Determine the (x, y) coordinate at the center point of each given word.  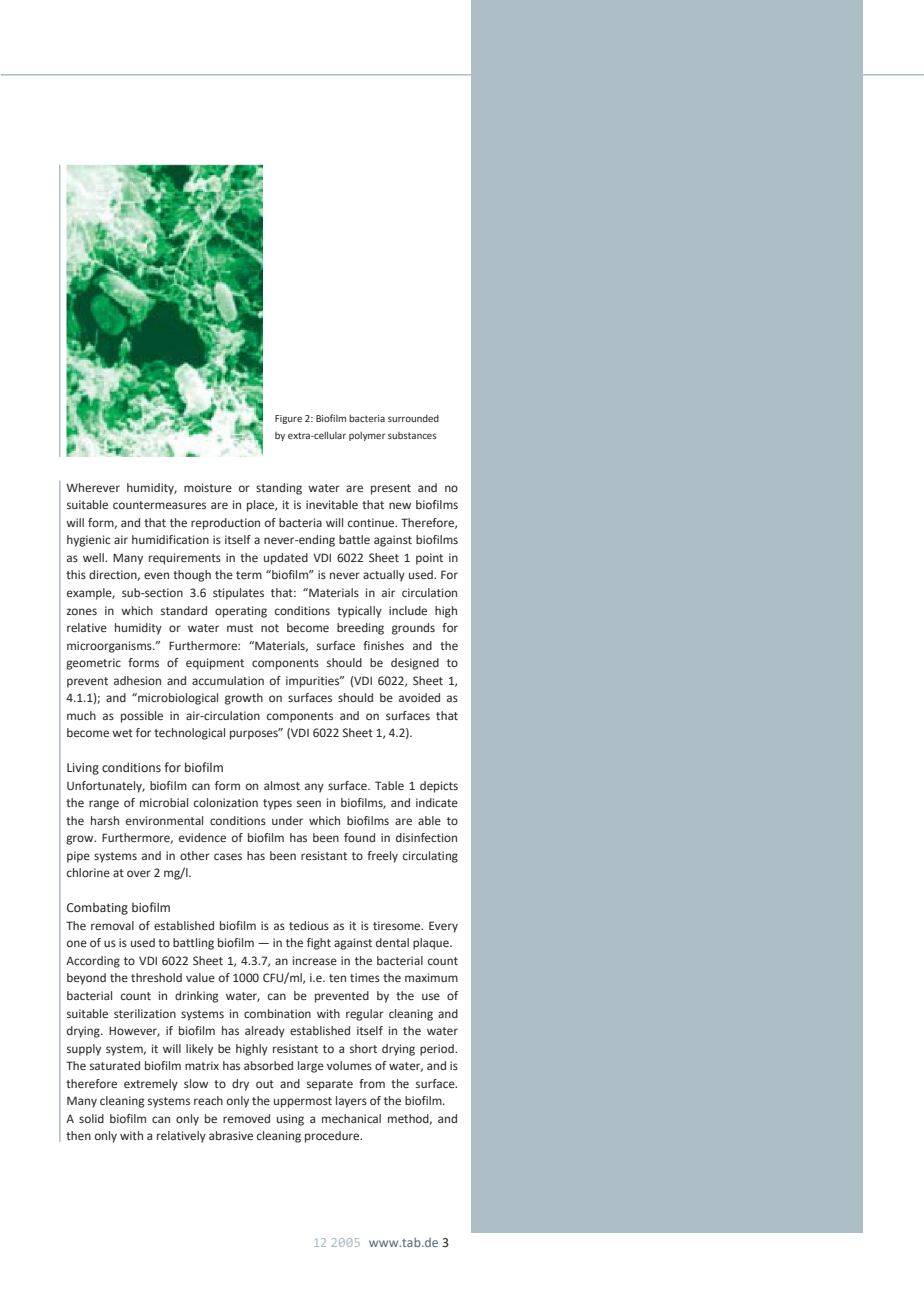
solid (91, 1118)
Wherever (93, 487)
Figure (288, 419)
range (104, 805)
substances (412, 435)
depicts (439, 787)
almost (282, 785)
